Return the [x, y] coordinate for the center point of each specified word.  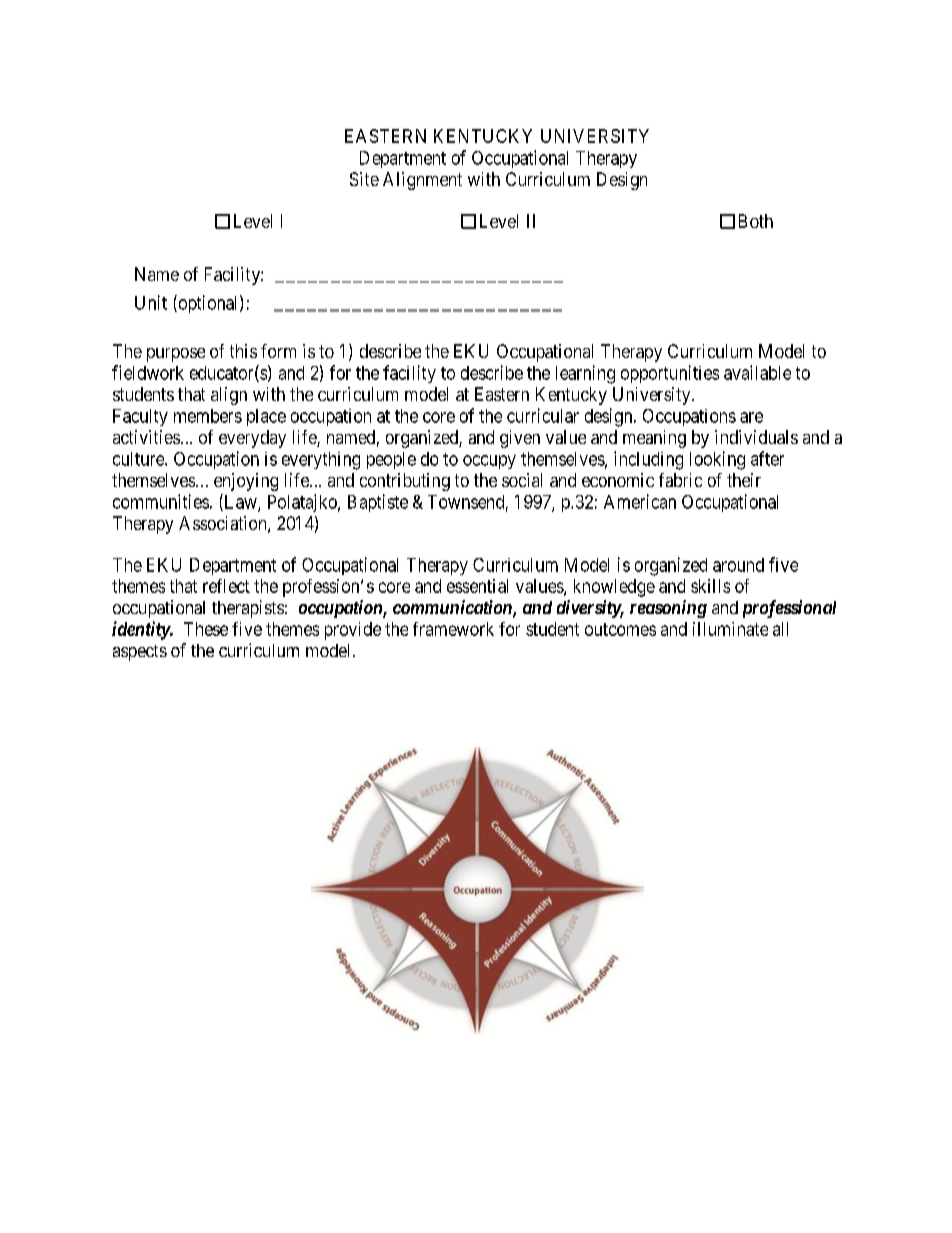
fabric [680, 480]
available [757, 372]
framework [453, 629]
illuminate [730, 629]
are [751, 417]
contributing [405, 482]
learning [585, 374]
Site [364, 179]
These [206, 629]
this [243, 351]
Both [756, 221]
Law [240, 502]
